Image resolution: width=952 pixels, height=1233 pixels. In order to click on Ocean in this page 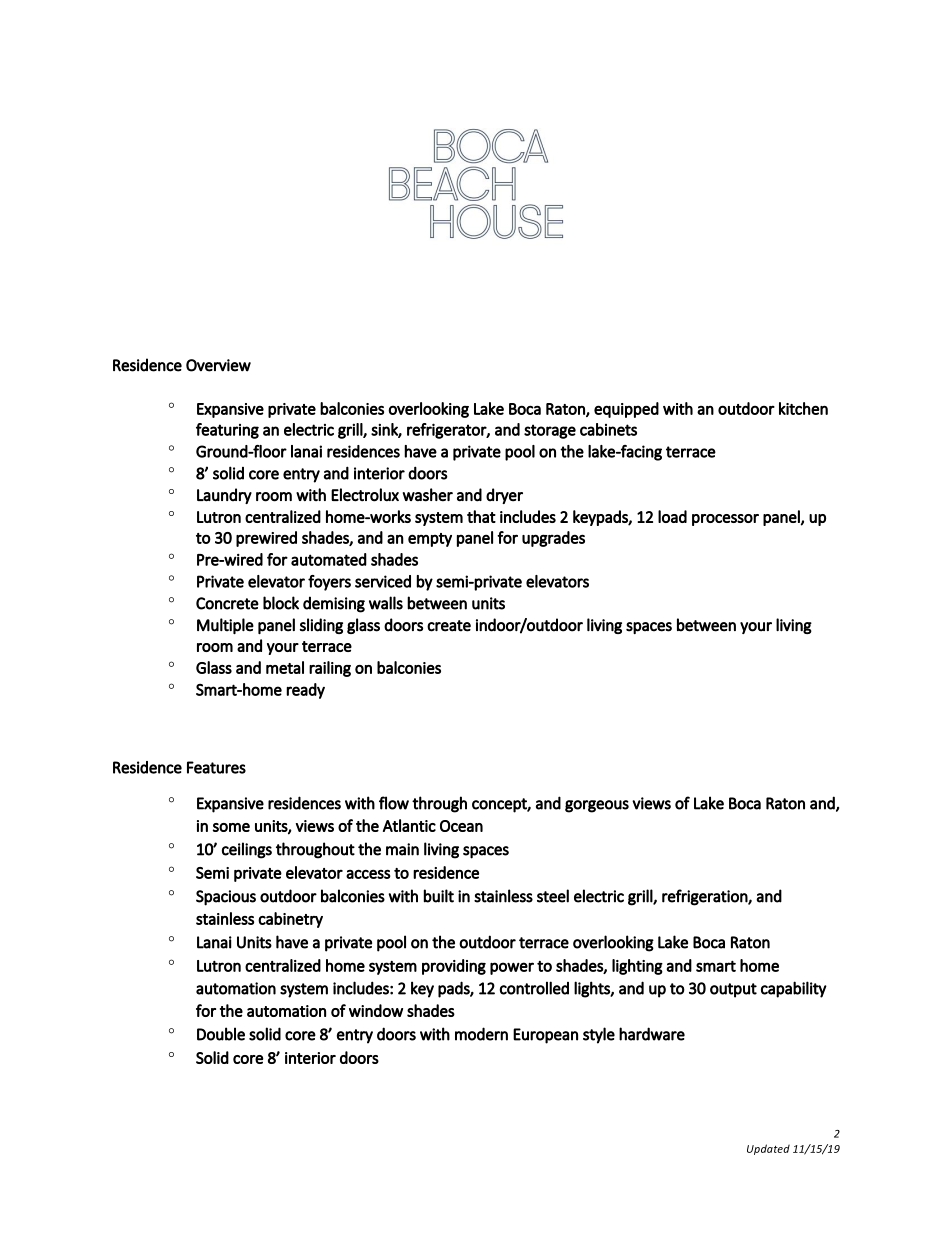, I will do `click(461, 826)`.
